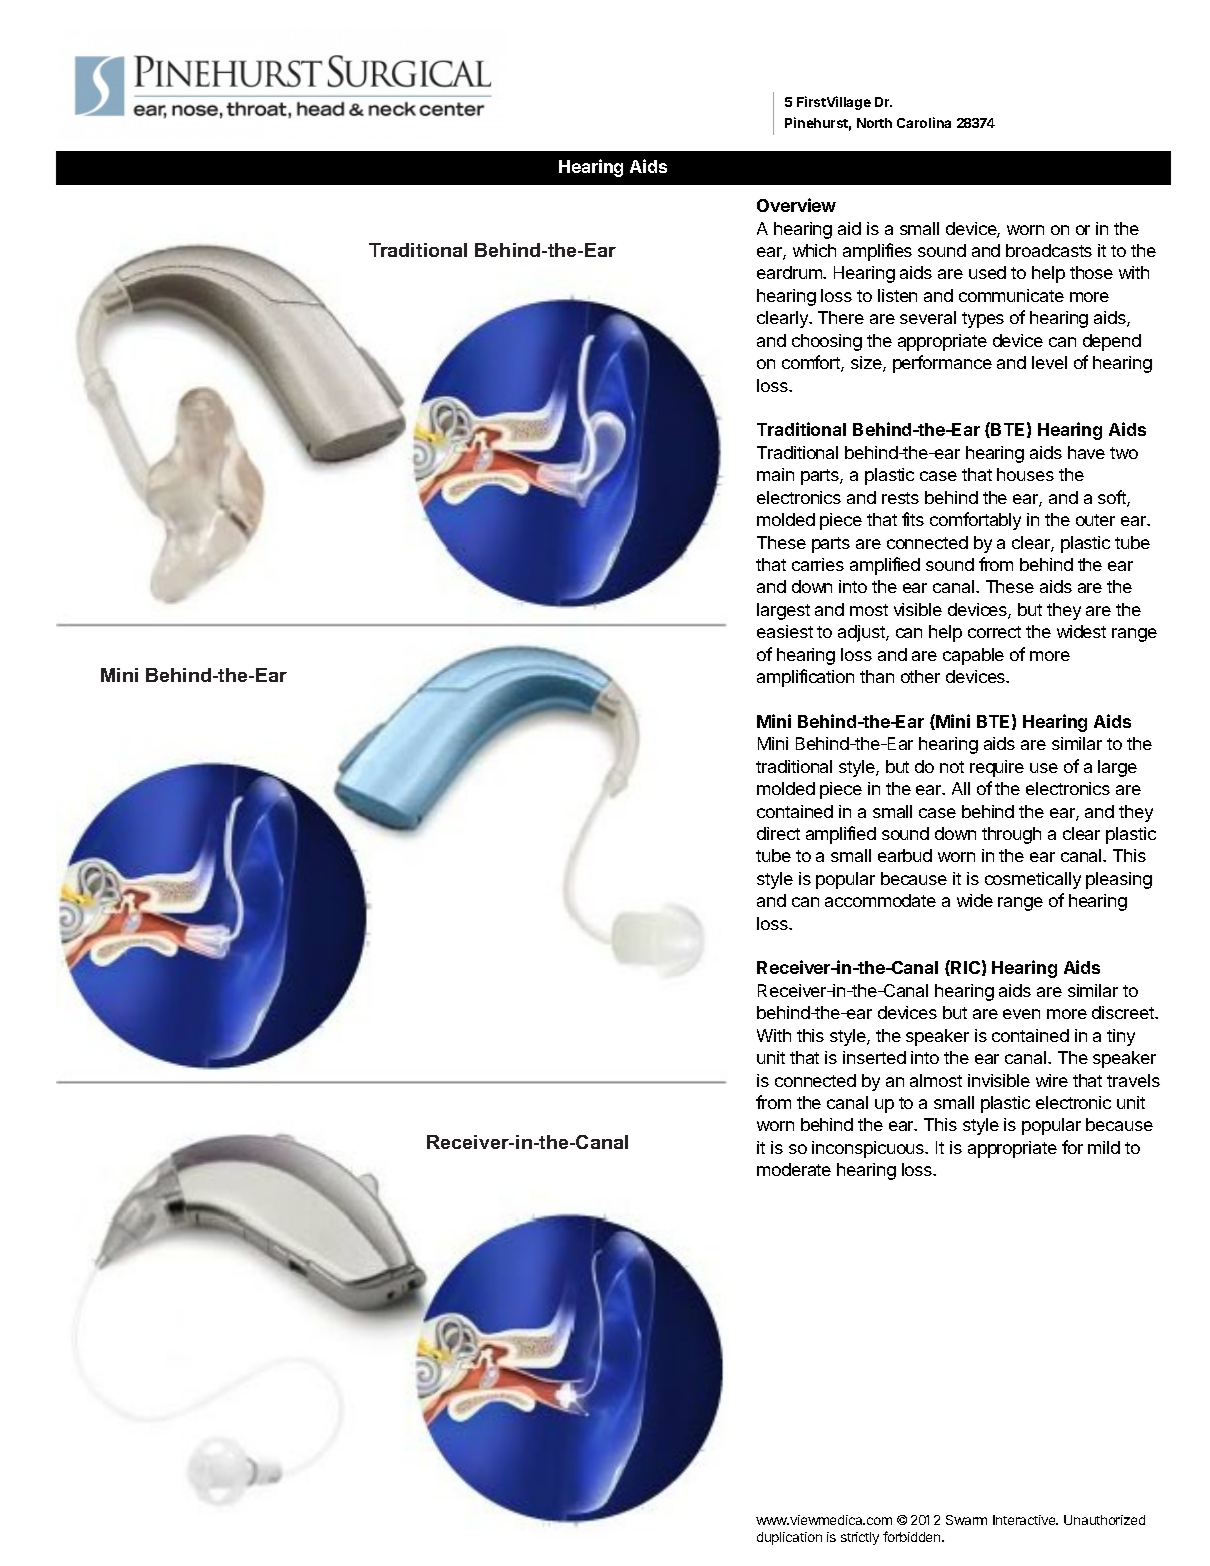  Describe the element at coordinates (924, 122) in the screenshot. I see `Carolina` at that location.
